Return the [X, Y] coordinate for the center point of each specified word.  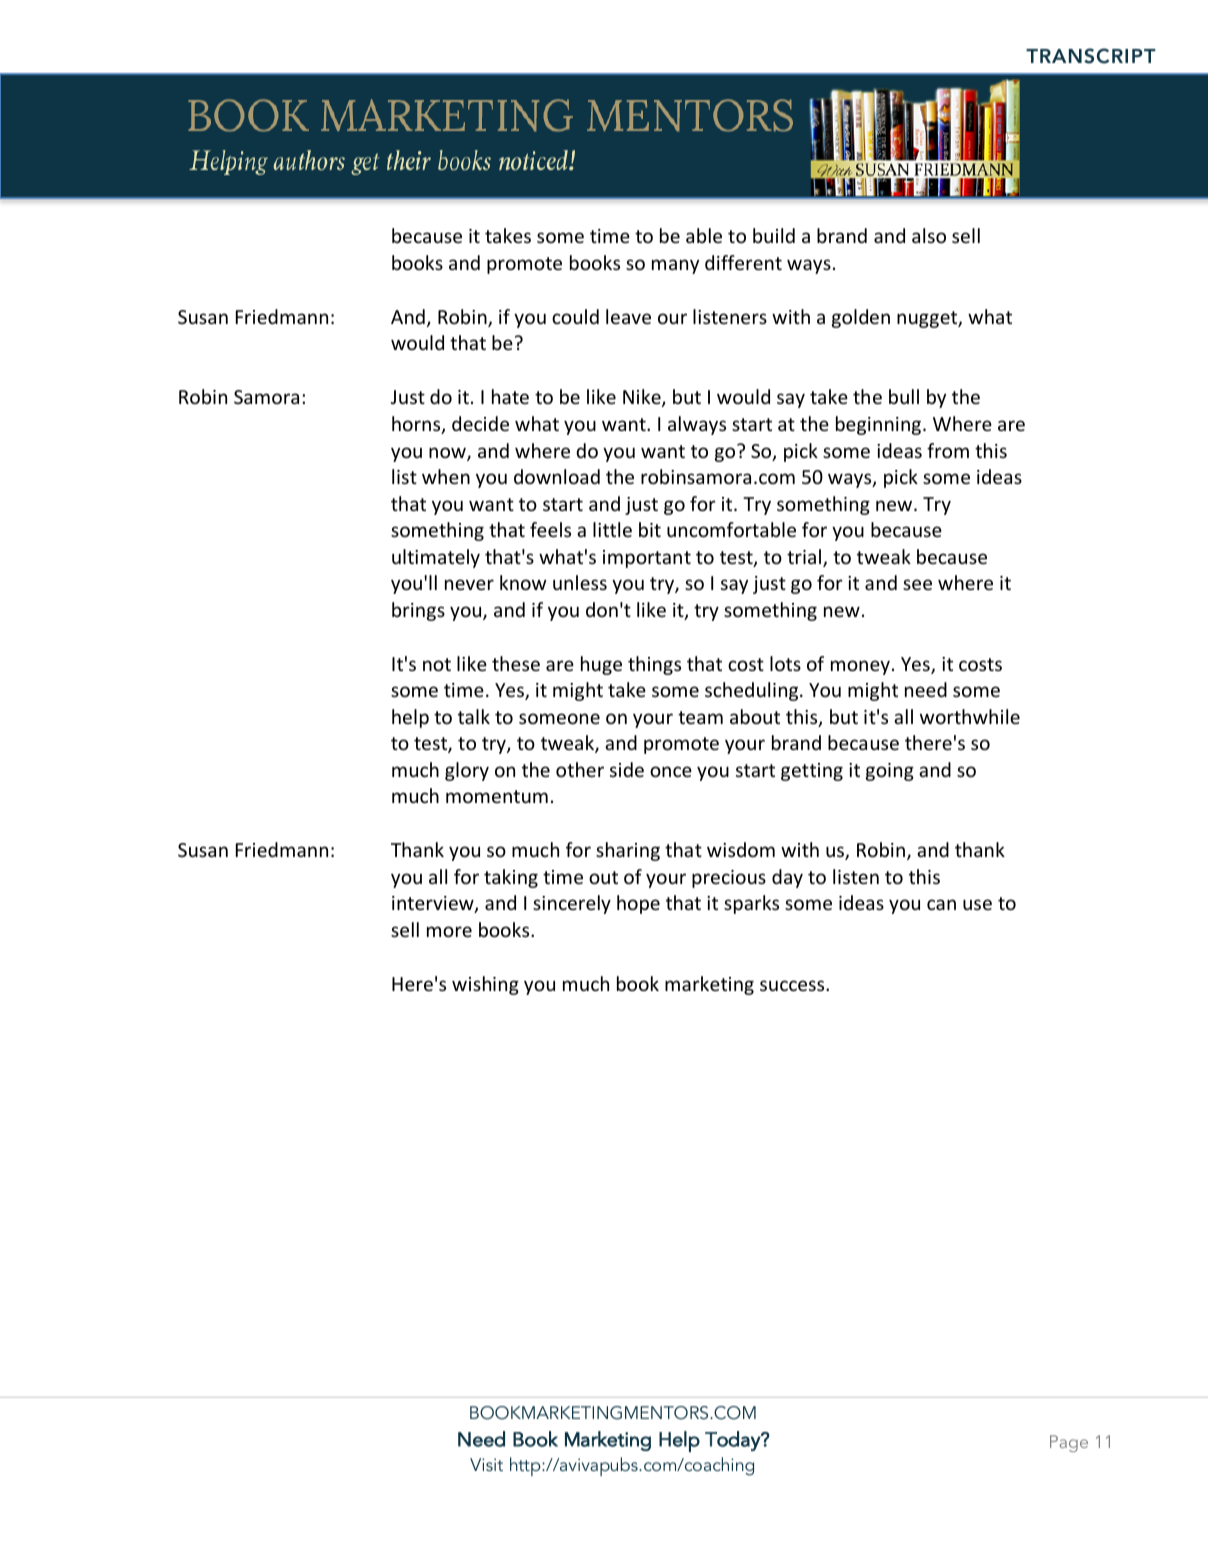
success [793, 985]
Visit [486, 1464]
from [948, 450]
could [575, 316]
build [774, 235]
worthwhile [970, 716]
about [755, 716]
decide [480, 423]
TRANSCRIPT [1091, 56]
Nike [643, 398]
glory [467, 771]
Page [1069, 1443]
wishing [485, 985]
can [941, 904]
